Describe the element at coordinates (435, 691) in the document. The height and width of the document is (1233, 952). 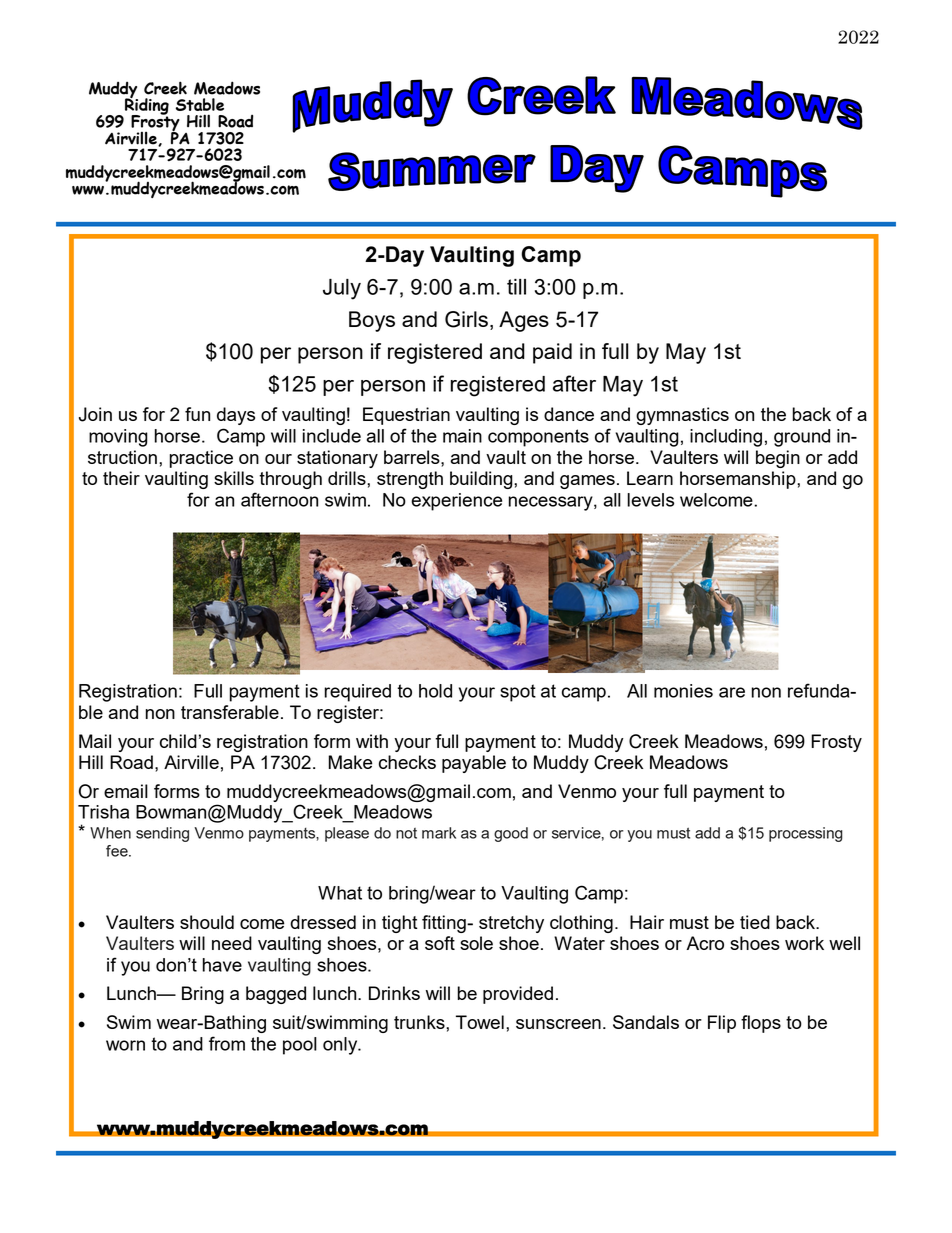
I see `hold` at that location.
